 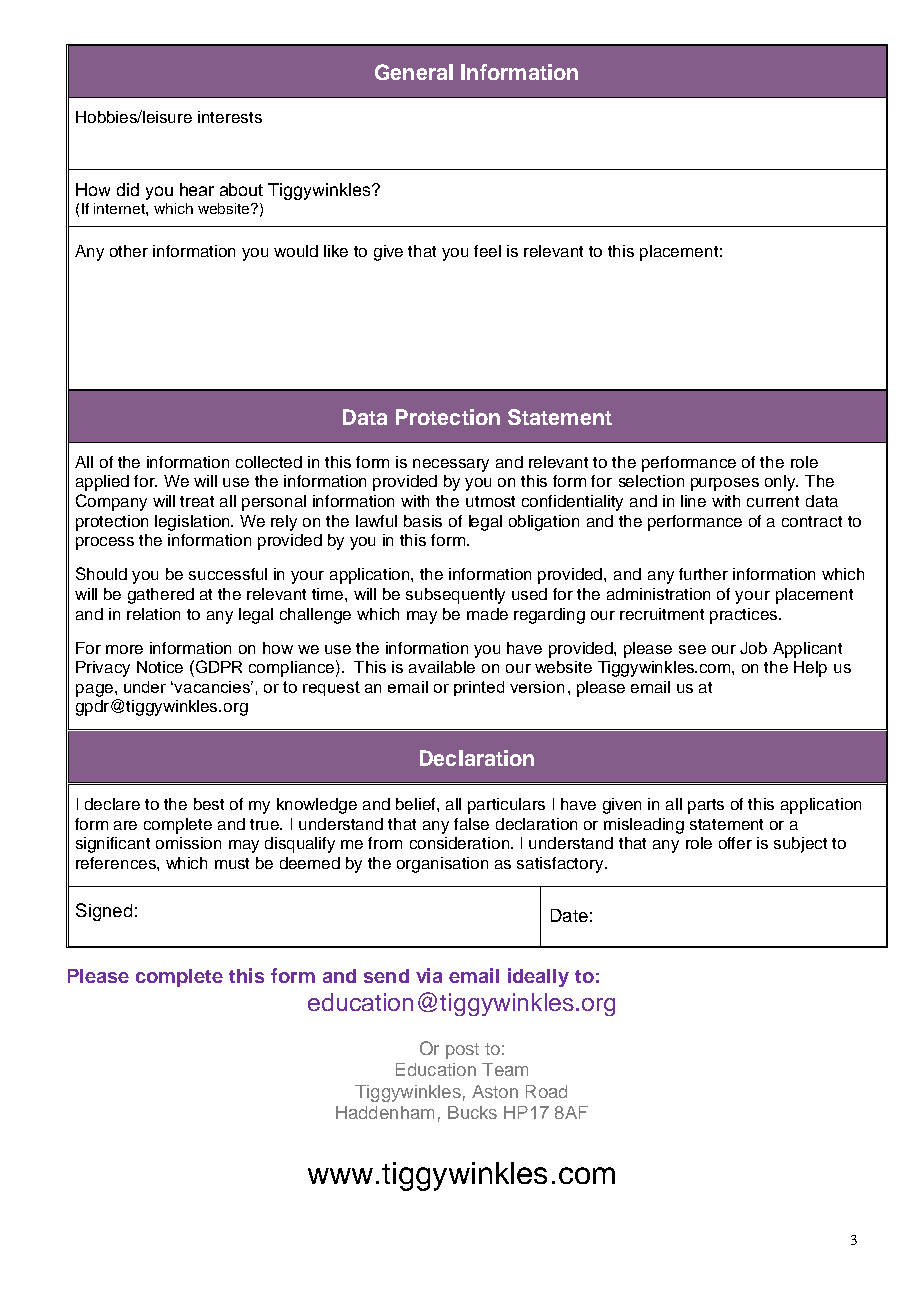 I want to click on necessary, so click(x=451, y=465).
